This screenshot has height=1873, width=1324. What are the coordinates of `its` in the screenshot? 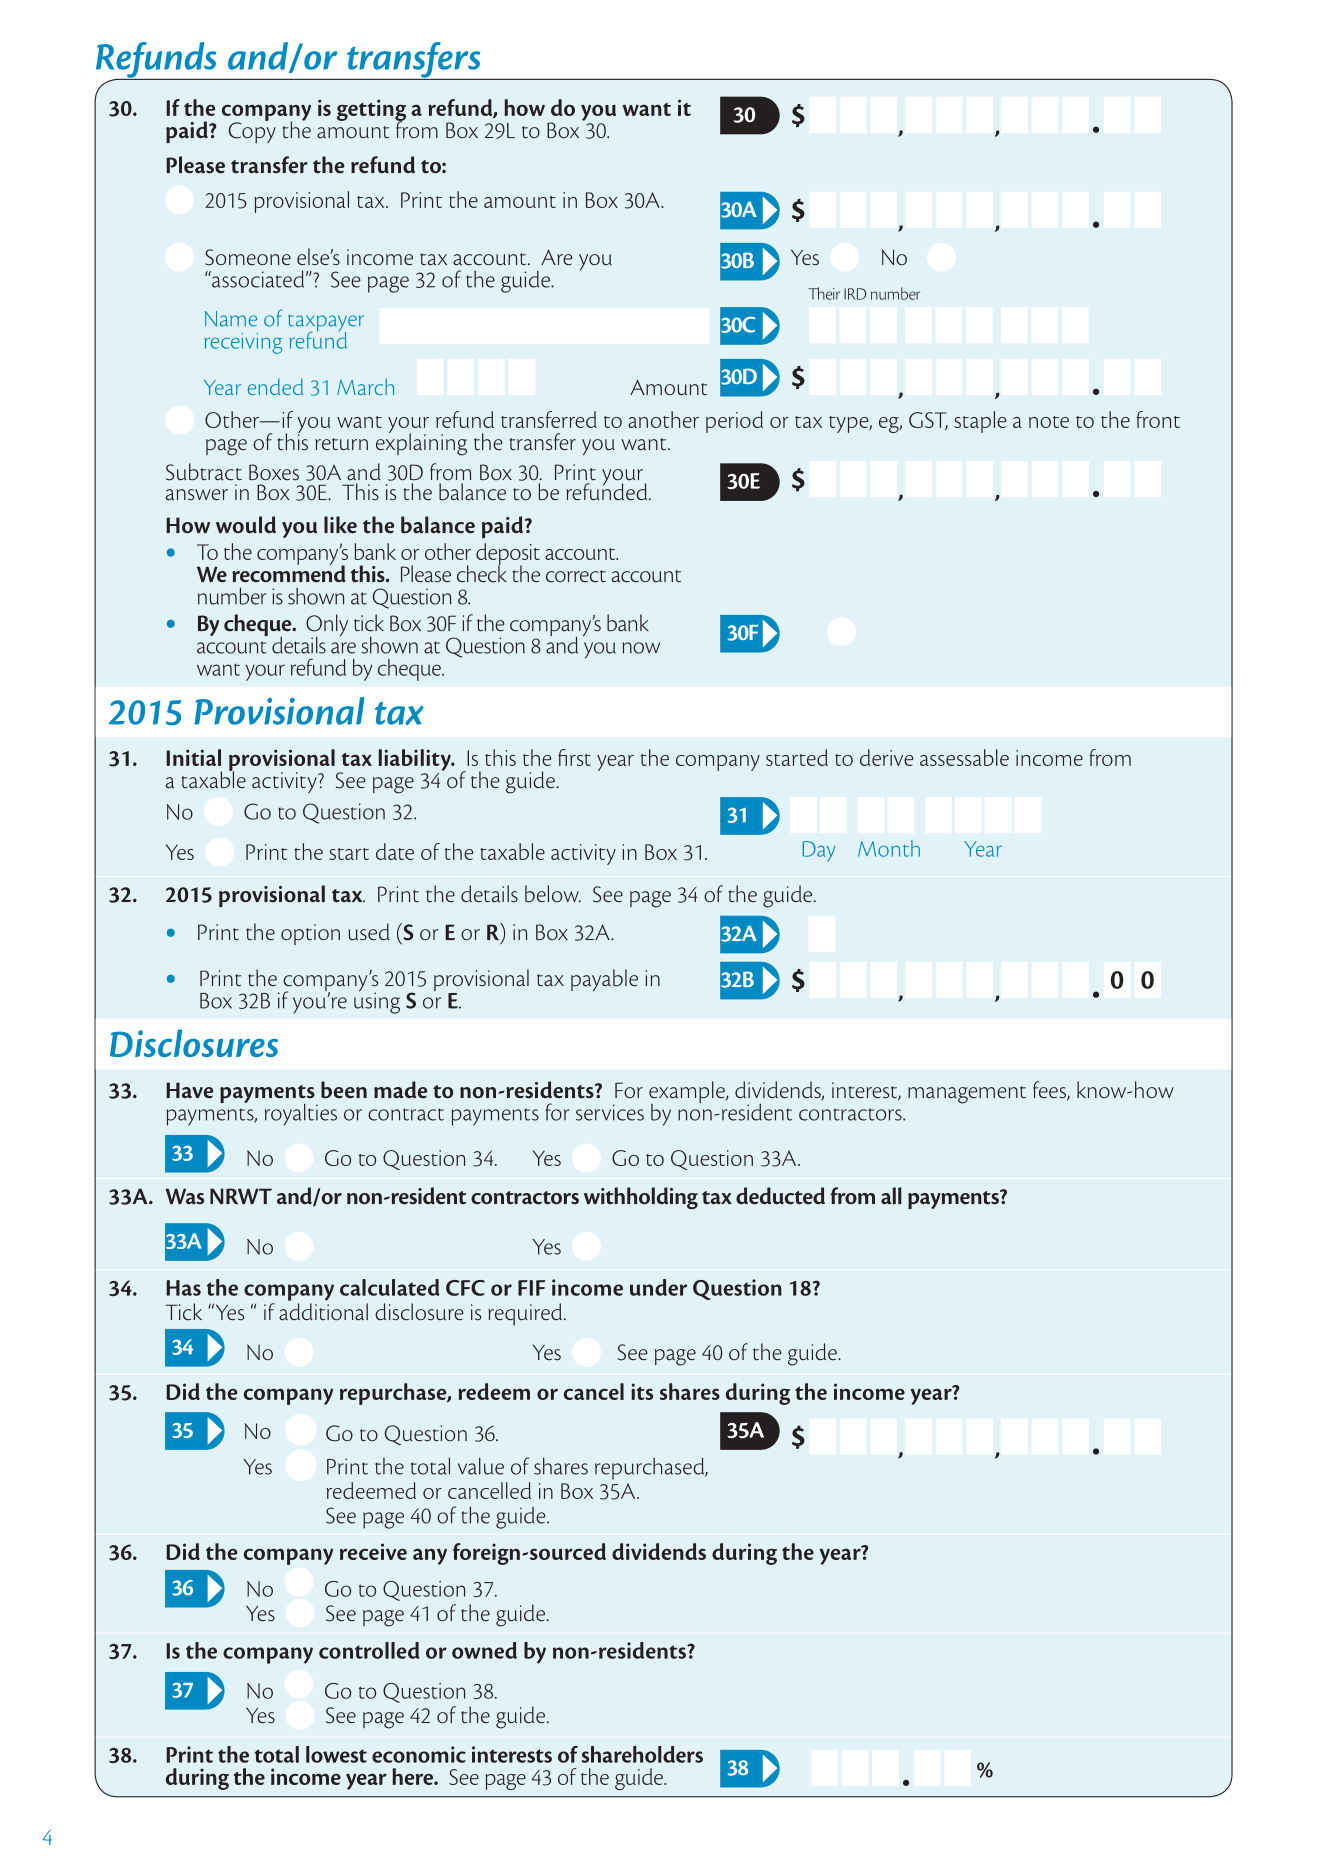 It's located at (642, 1391).
